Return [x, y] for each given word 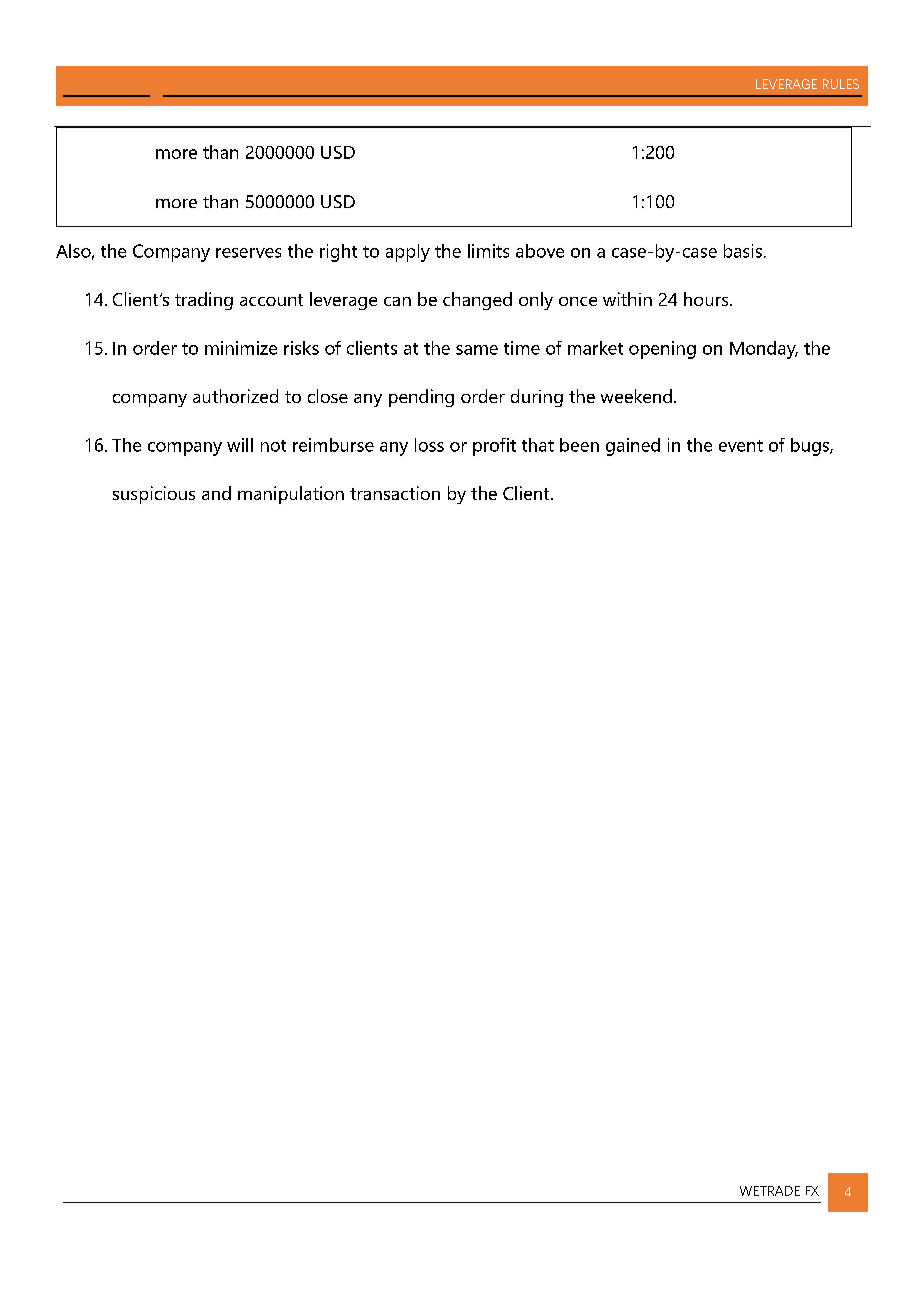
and [216, 493]
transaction [395, 493]
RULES [841, 84]
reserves [248, 253]
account [271, 300]
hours [707, 299]
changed [477, 301]
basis [743, 251]
